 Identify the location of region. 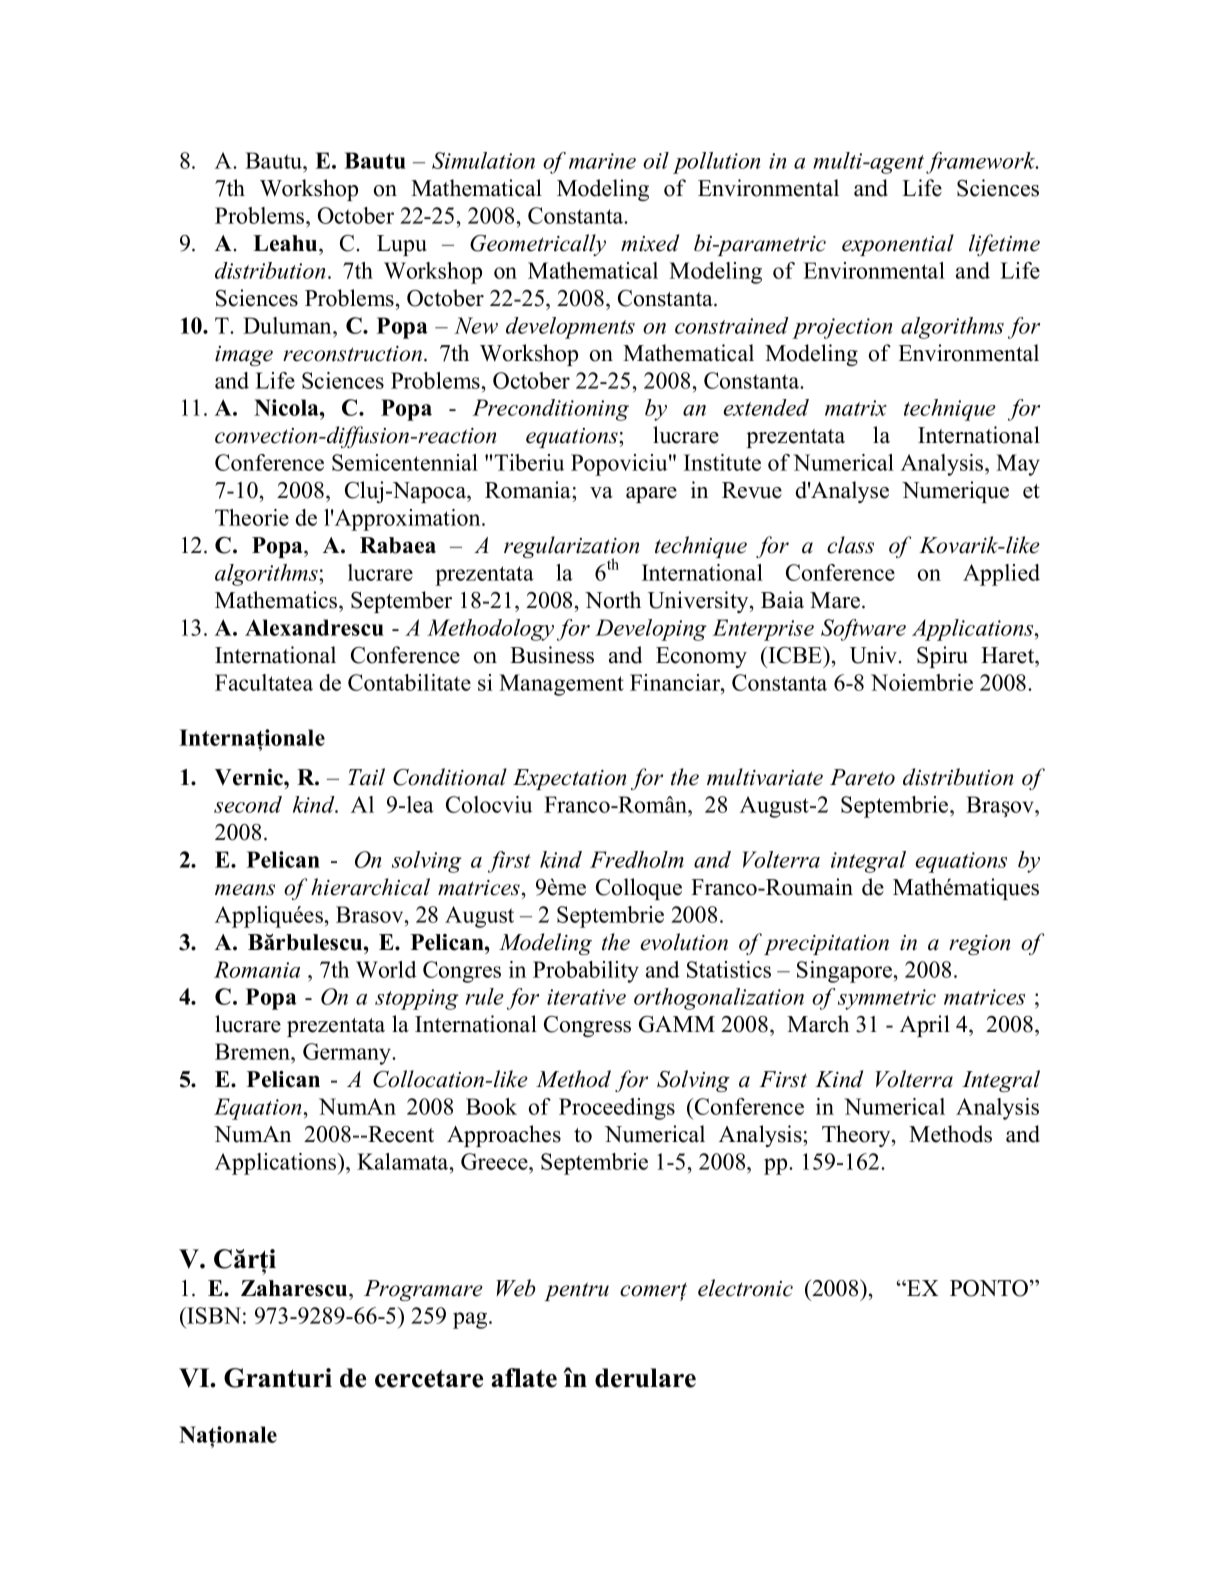
(979, 945).
